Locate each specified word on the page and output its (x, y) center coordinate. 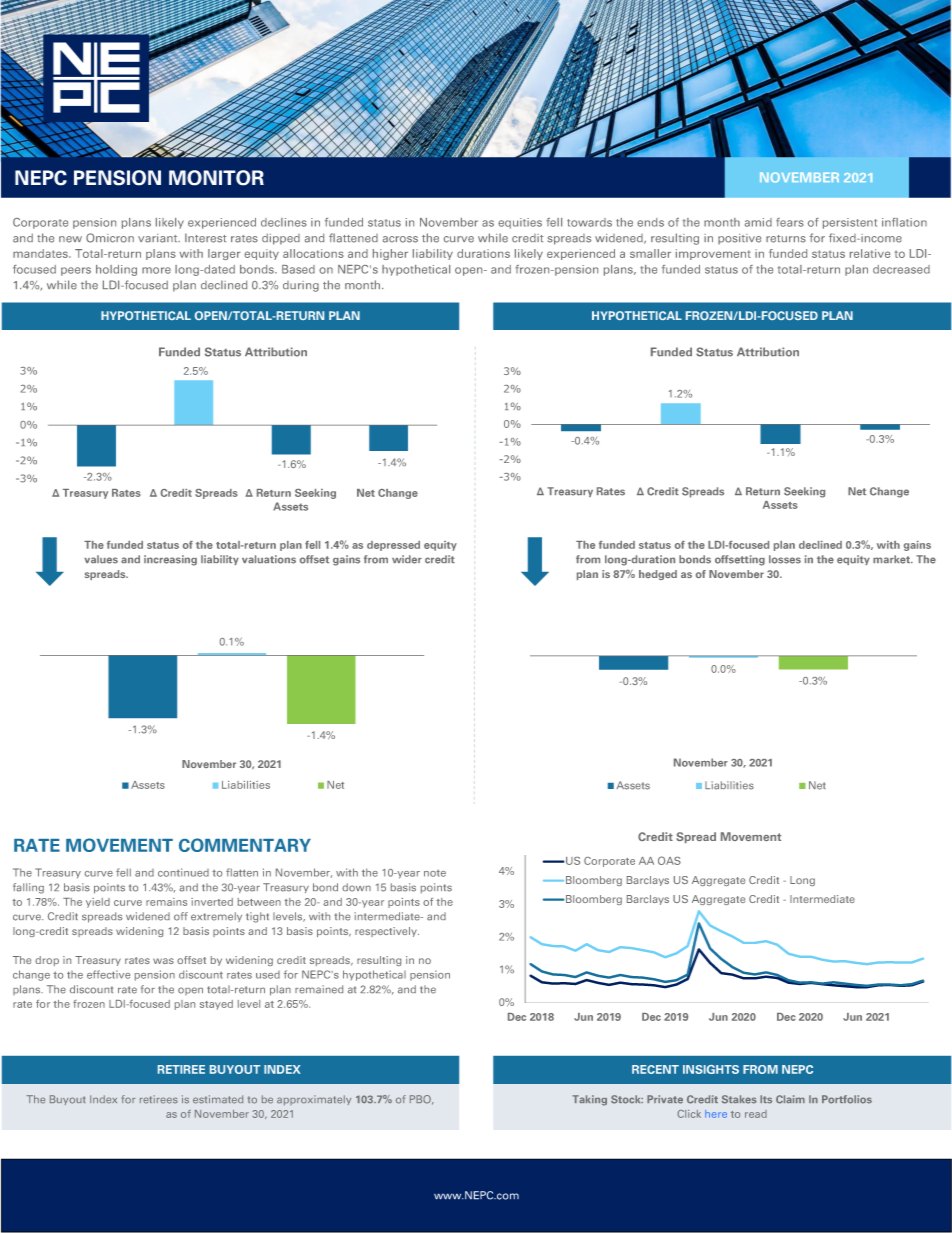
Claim (790, 1099)
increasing (170, 560)
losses (785, 559)
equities (520, 223)
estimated (218, 1099)
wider (407, 559)
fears (790, 222)
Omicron (110, 238)
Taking (590, 1100)
